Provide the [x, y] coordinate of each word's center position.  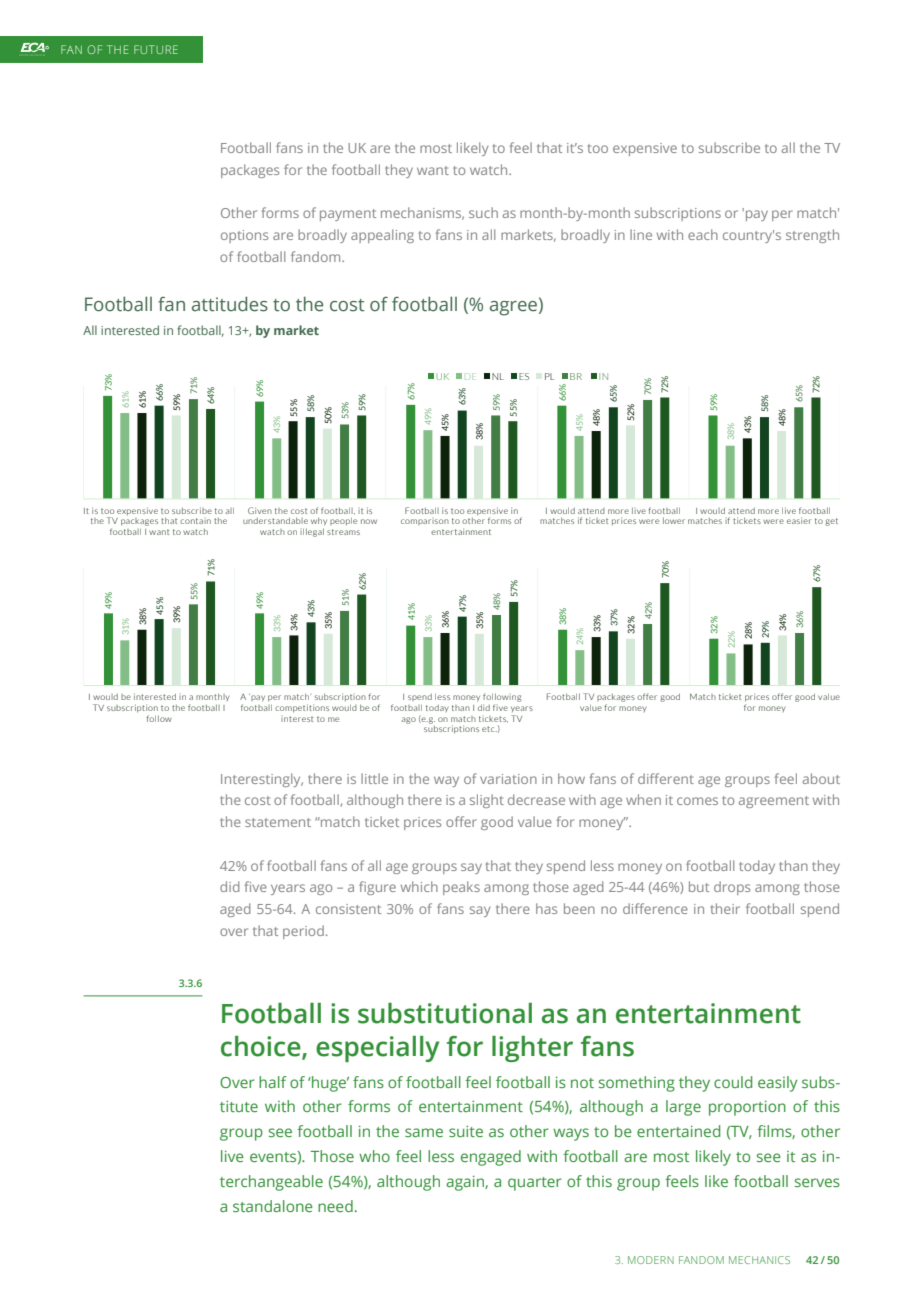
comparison [425, 522]
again [466, 1183]
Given [260, 510]
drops [732, 888]
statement [278, 822]
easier [799, 520]
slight [487, 801]
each [703, 234]
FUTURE [156, 49]
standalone [273, 1206]
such [483, 212]
